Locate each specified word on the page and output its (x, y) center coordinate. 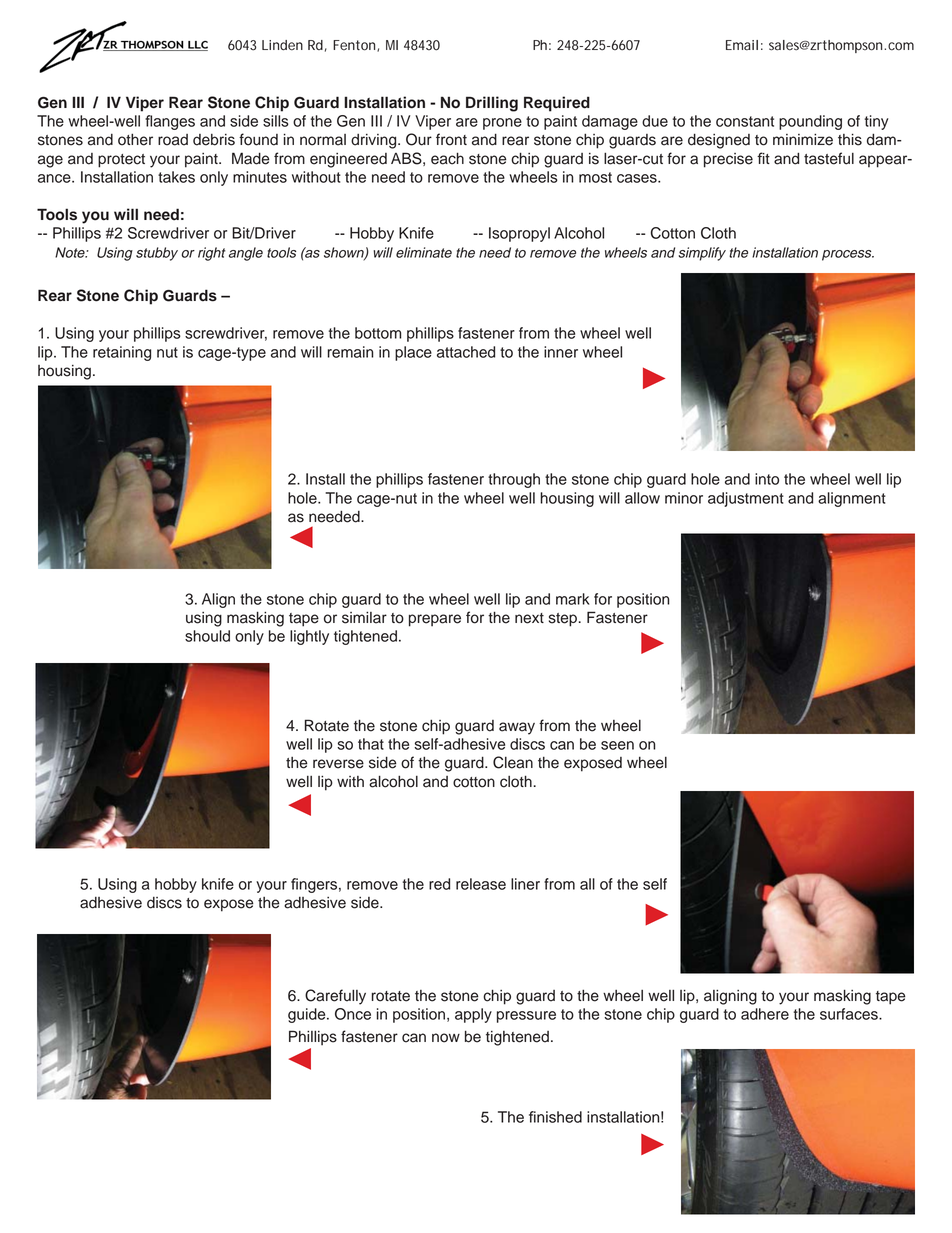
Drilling (492, 104)
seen (617, 745)
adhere (765, 1014)
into (767, 479)
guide (308, 1015)
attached (466, 352)
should (207, 636)
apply (473, 1015)
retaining (122, 353)
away (517, 728)
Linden (282, 45)
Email (742, 45)
